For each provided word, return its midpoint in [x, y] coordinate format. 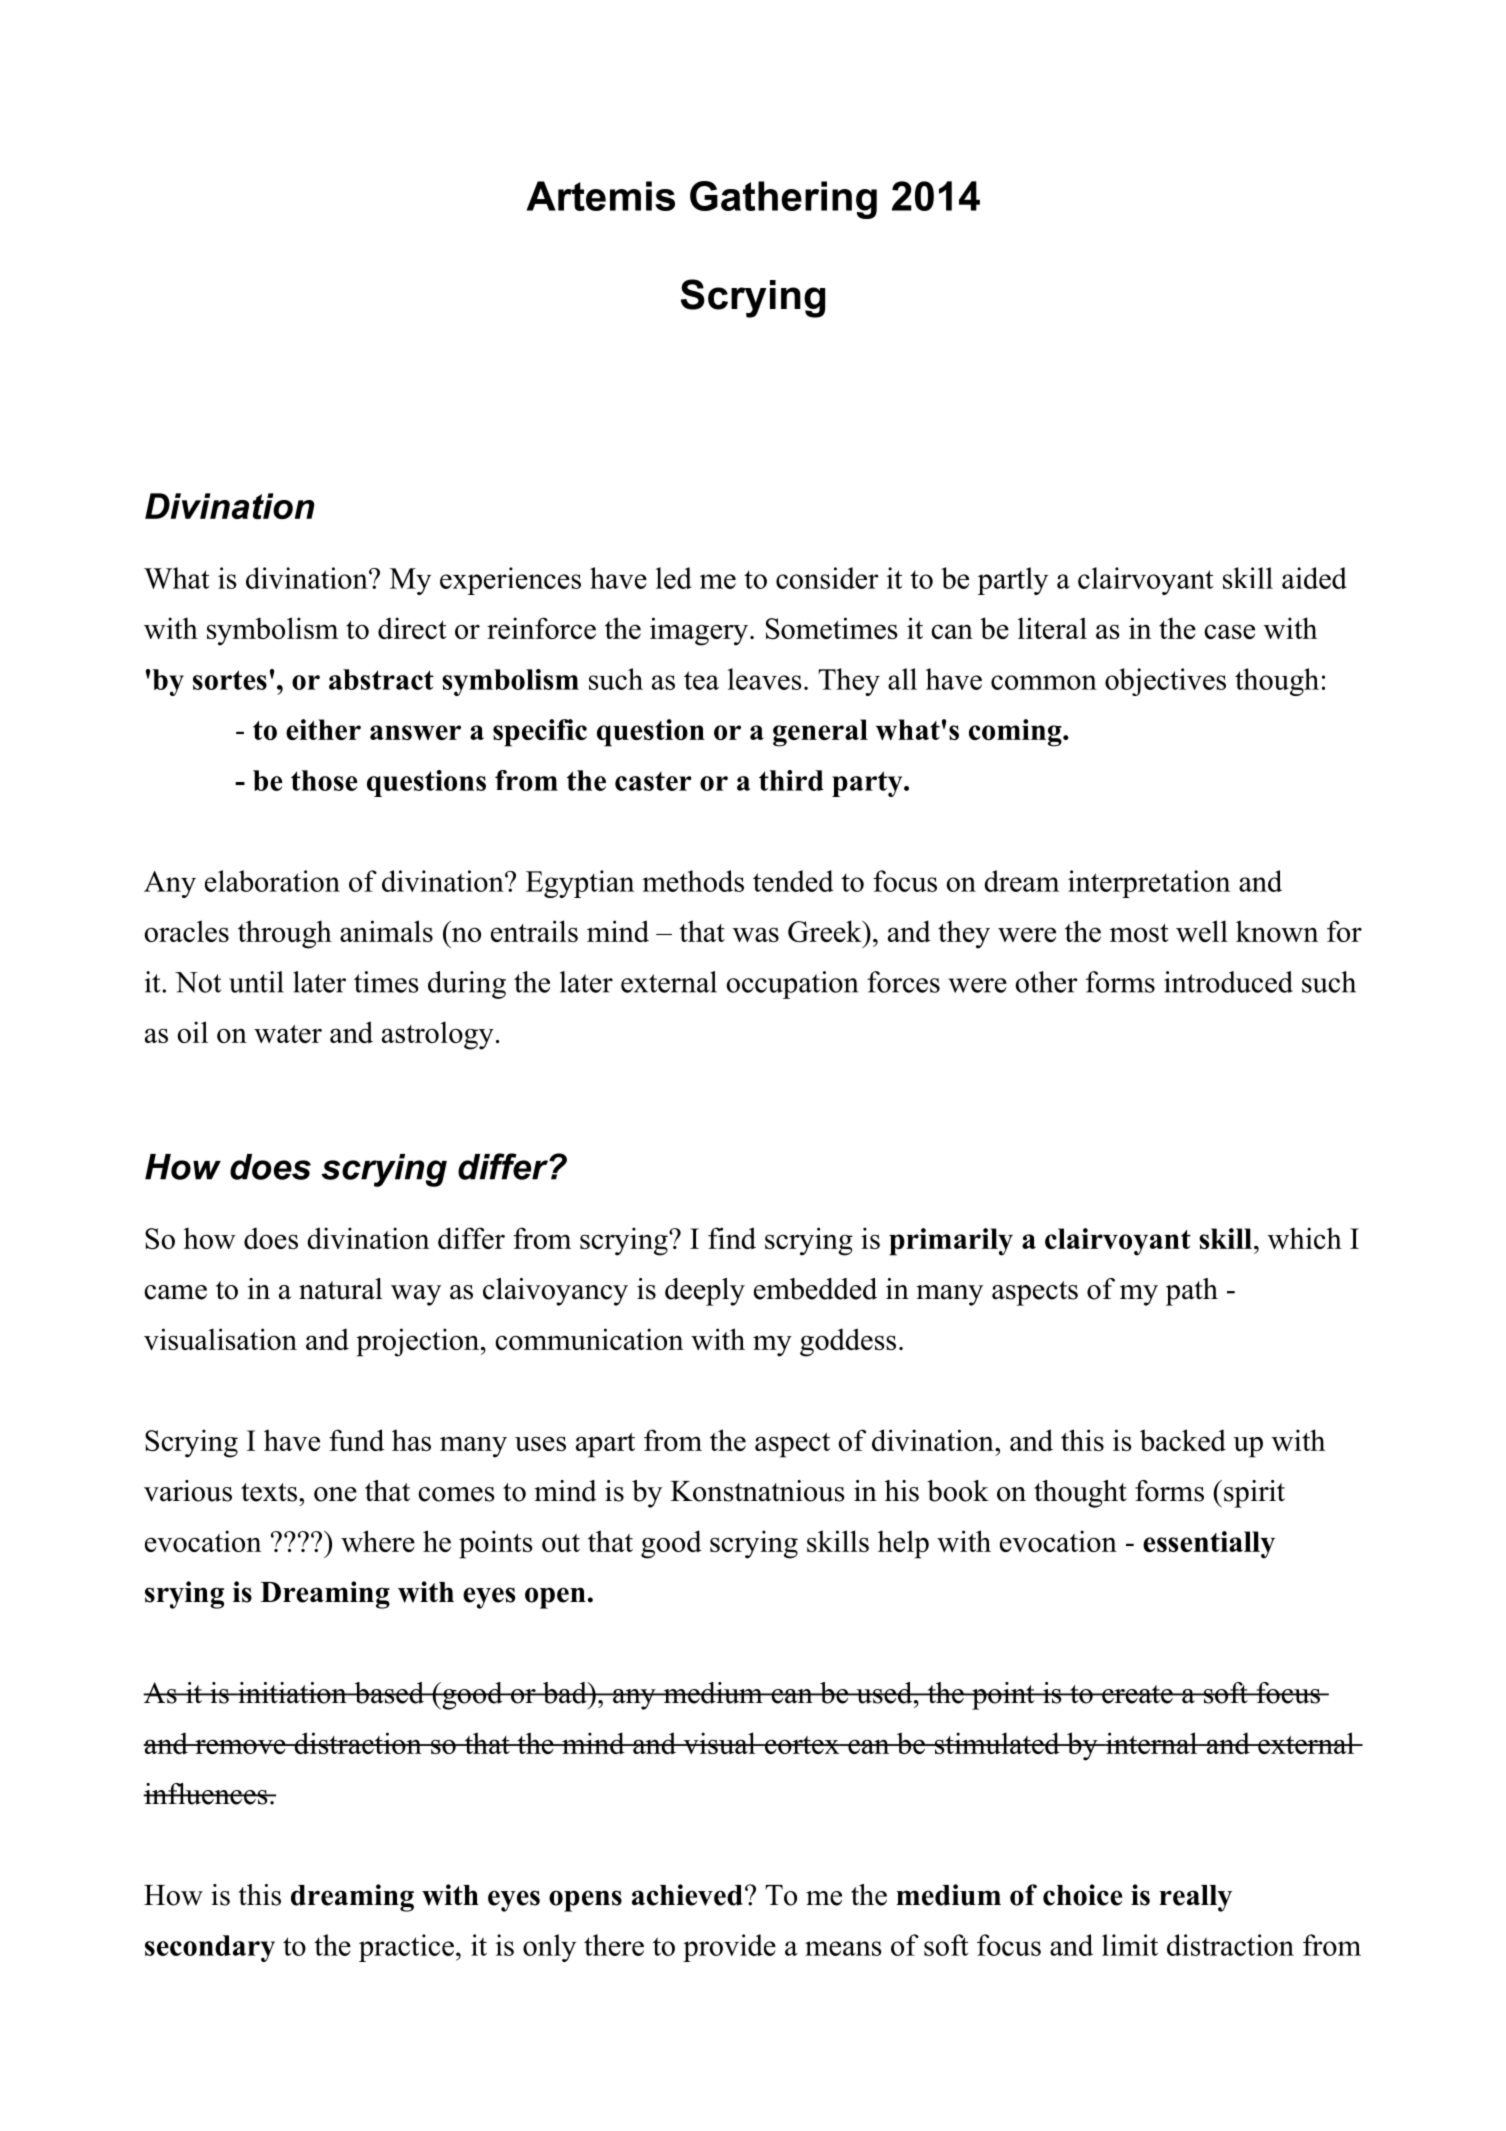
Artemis [600, 196]
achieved [687, 1895]
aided [1314, 578]
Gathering [783, 200]
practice [406, 1948]
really [1195, 1898]
